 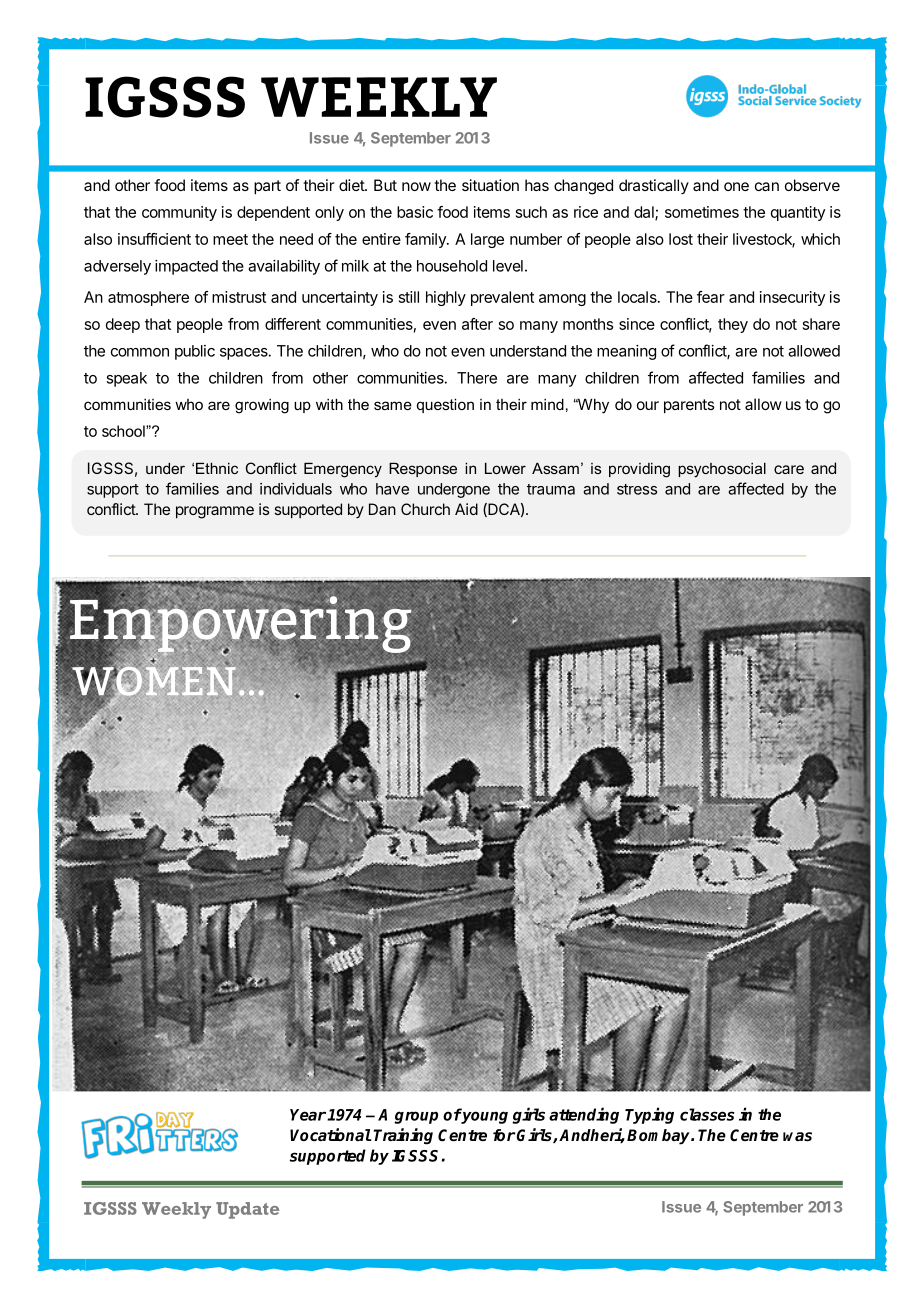 What do you see at coordinates (487, 240) in the page?
I see `large` at bounding box center [487, 240].
